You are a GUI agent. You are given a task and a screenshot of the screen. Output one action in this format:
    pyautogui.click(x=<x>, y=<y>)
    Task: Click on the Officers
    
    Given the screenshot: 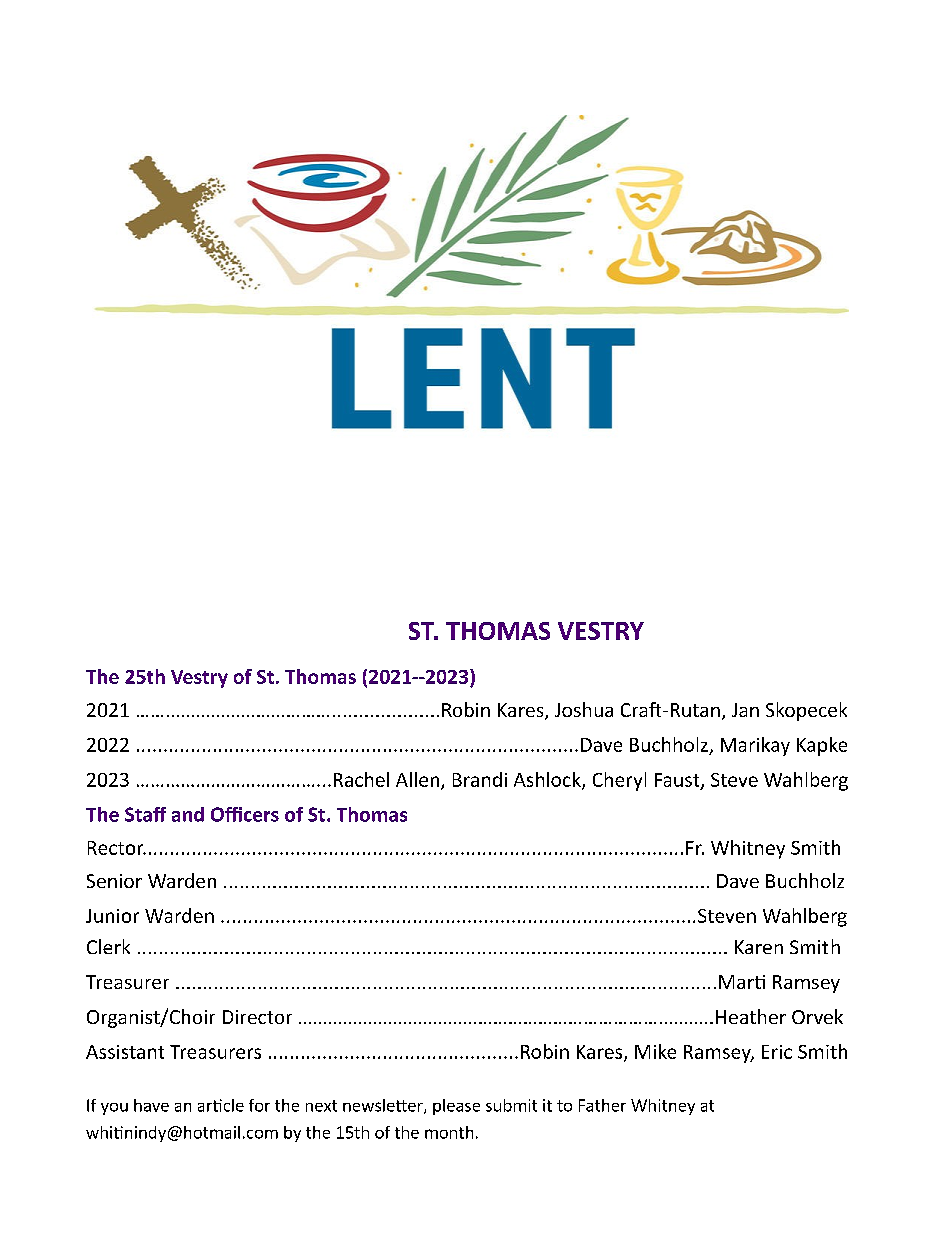 What is the action you would take?
    pyautogui.click(x=245, y=814)
